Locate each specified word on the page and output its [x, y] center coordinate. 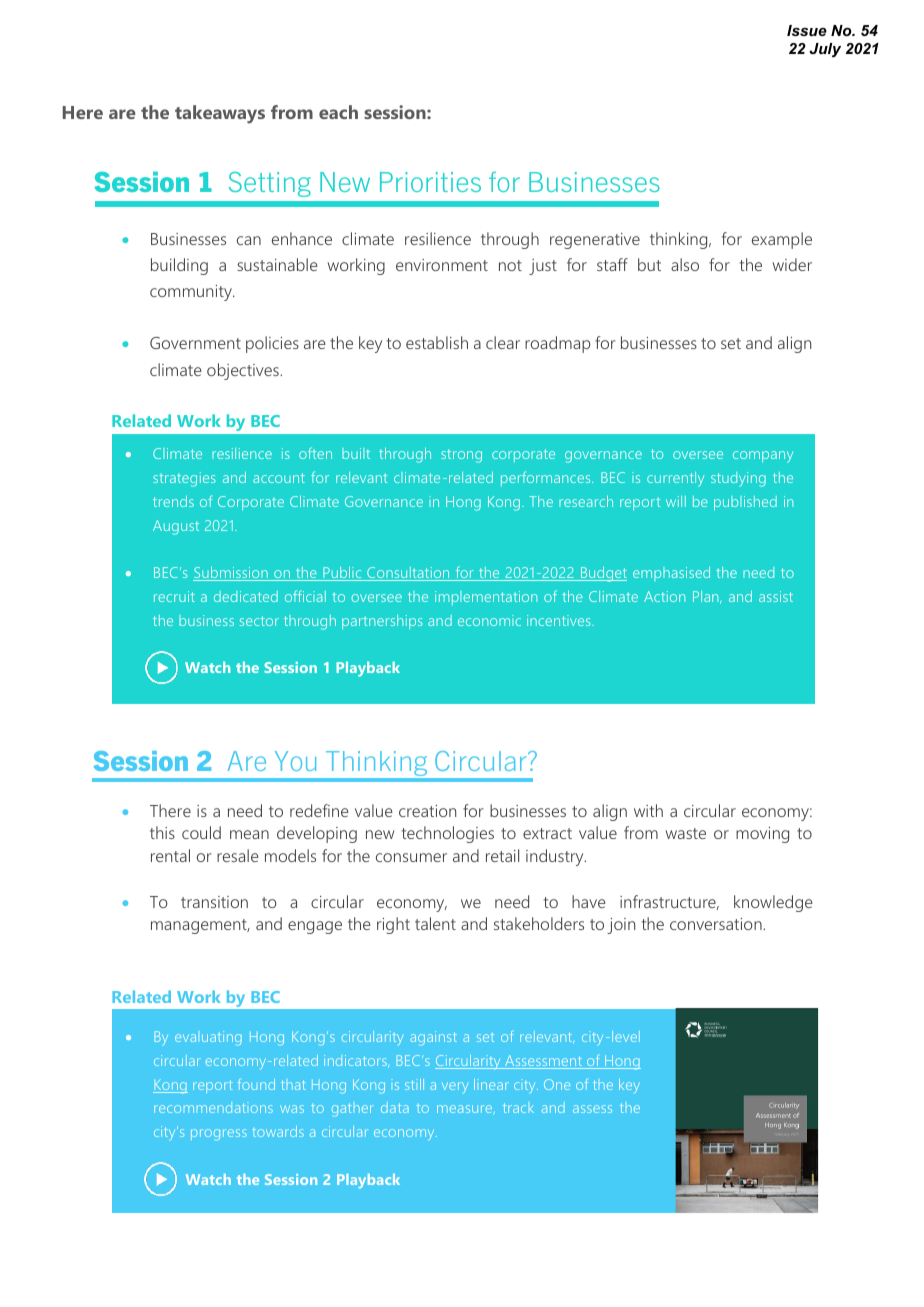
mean [249, 834]
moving [762, 835]
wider [792, 264]
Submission [231, 574]
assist [776, 596]
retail [502, 855]
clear [503, 342]
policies [272, 344]
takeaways [220, 114]
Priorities [430, 182]
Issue [807, 30]
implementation [486, 598]
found [256, 1084]
